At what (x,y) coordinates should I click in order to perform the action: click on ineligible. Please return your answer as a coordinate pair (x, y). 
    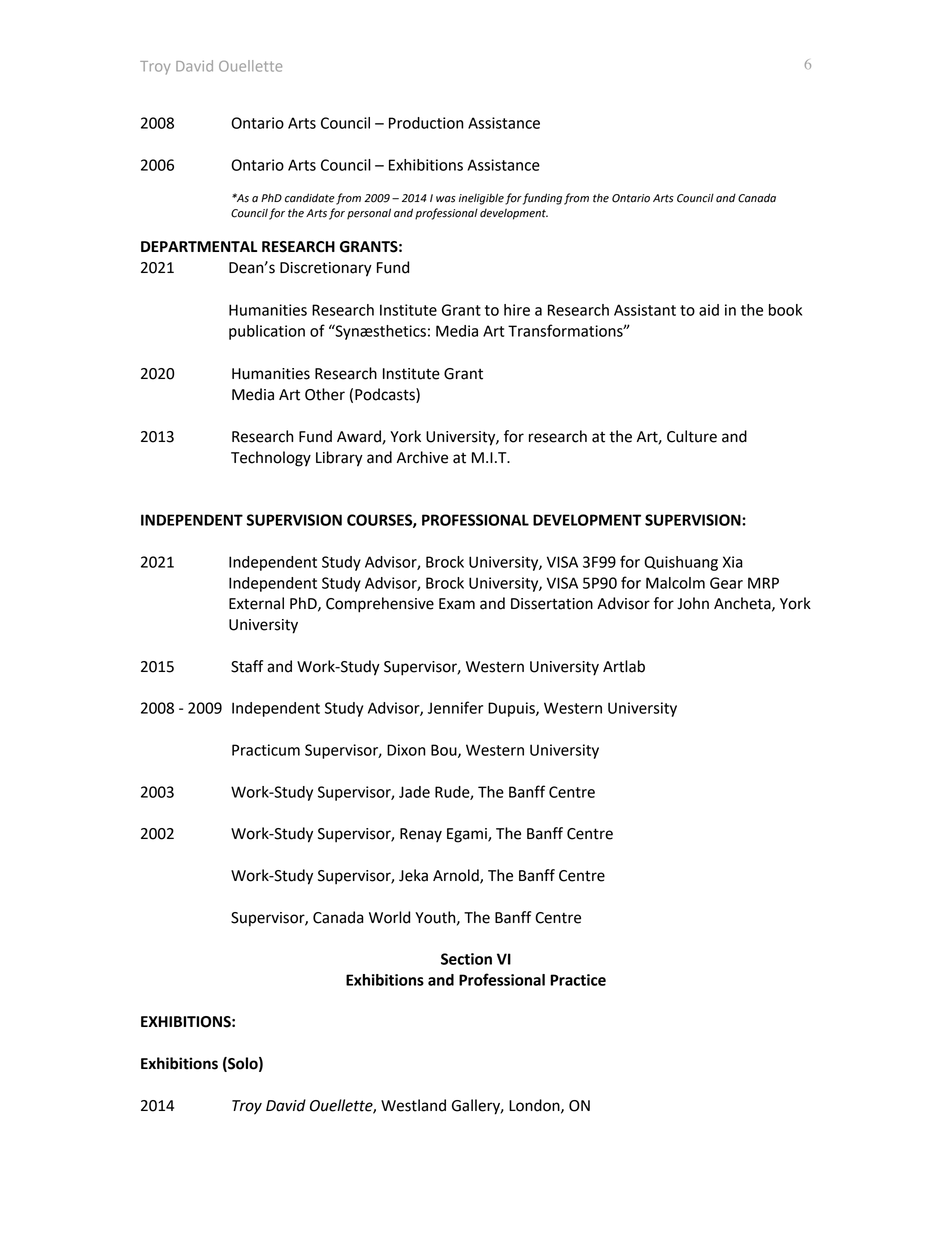
    Looking at the image, I should click on (481, 199).
